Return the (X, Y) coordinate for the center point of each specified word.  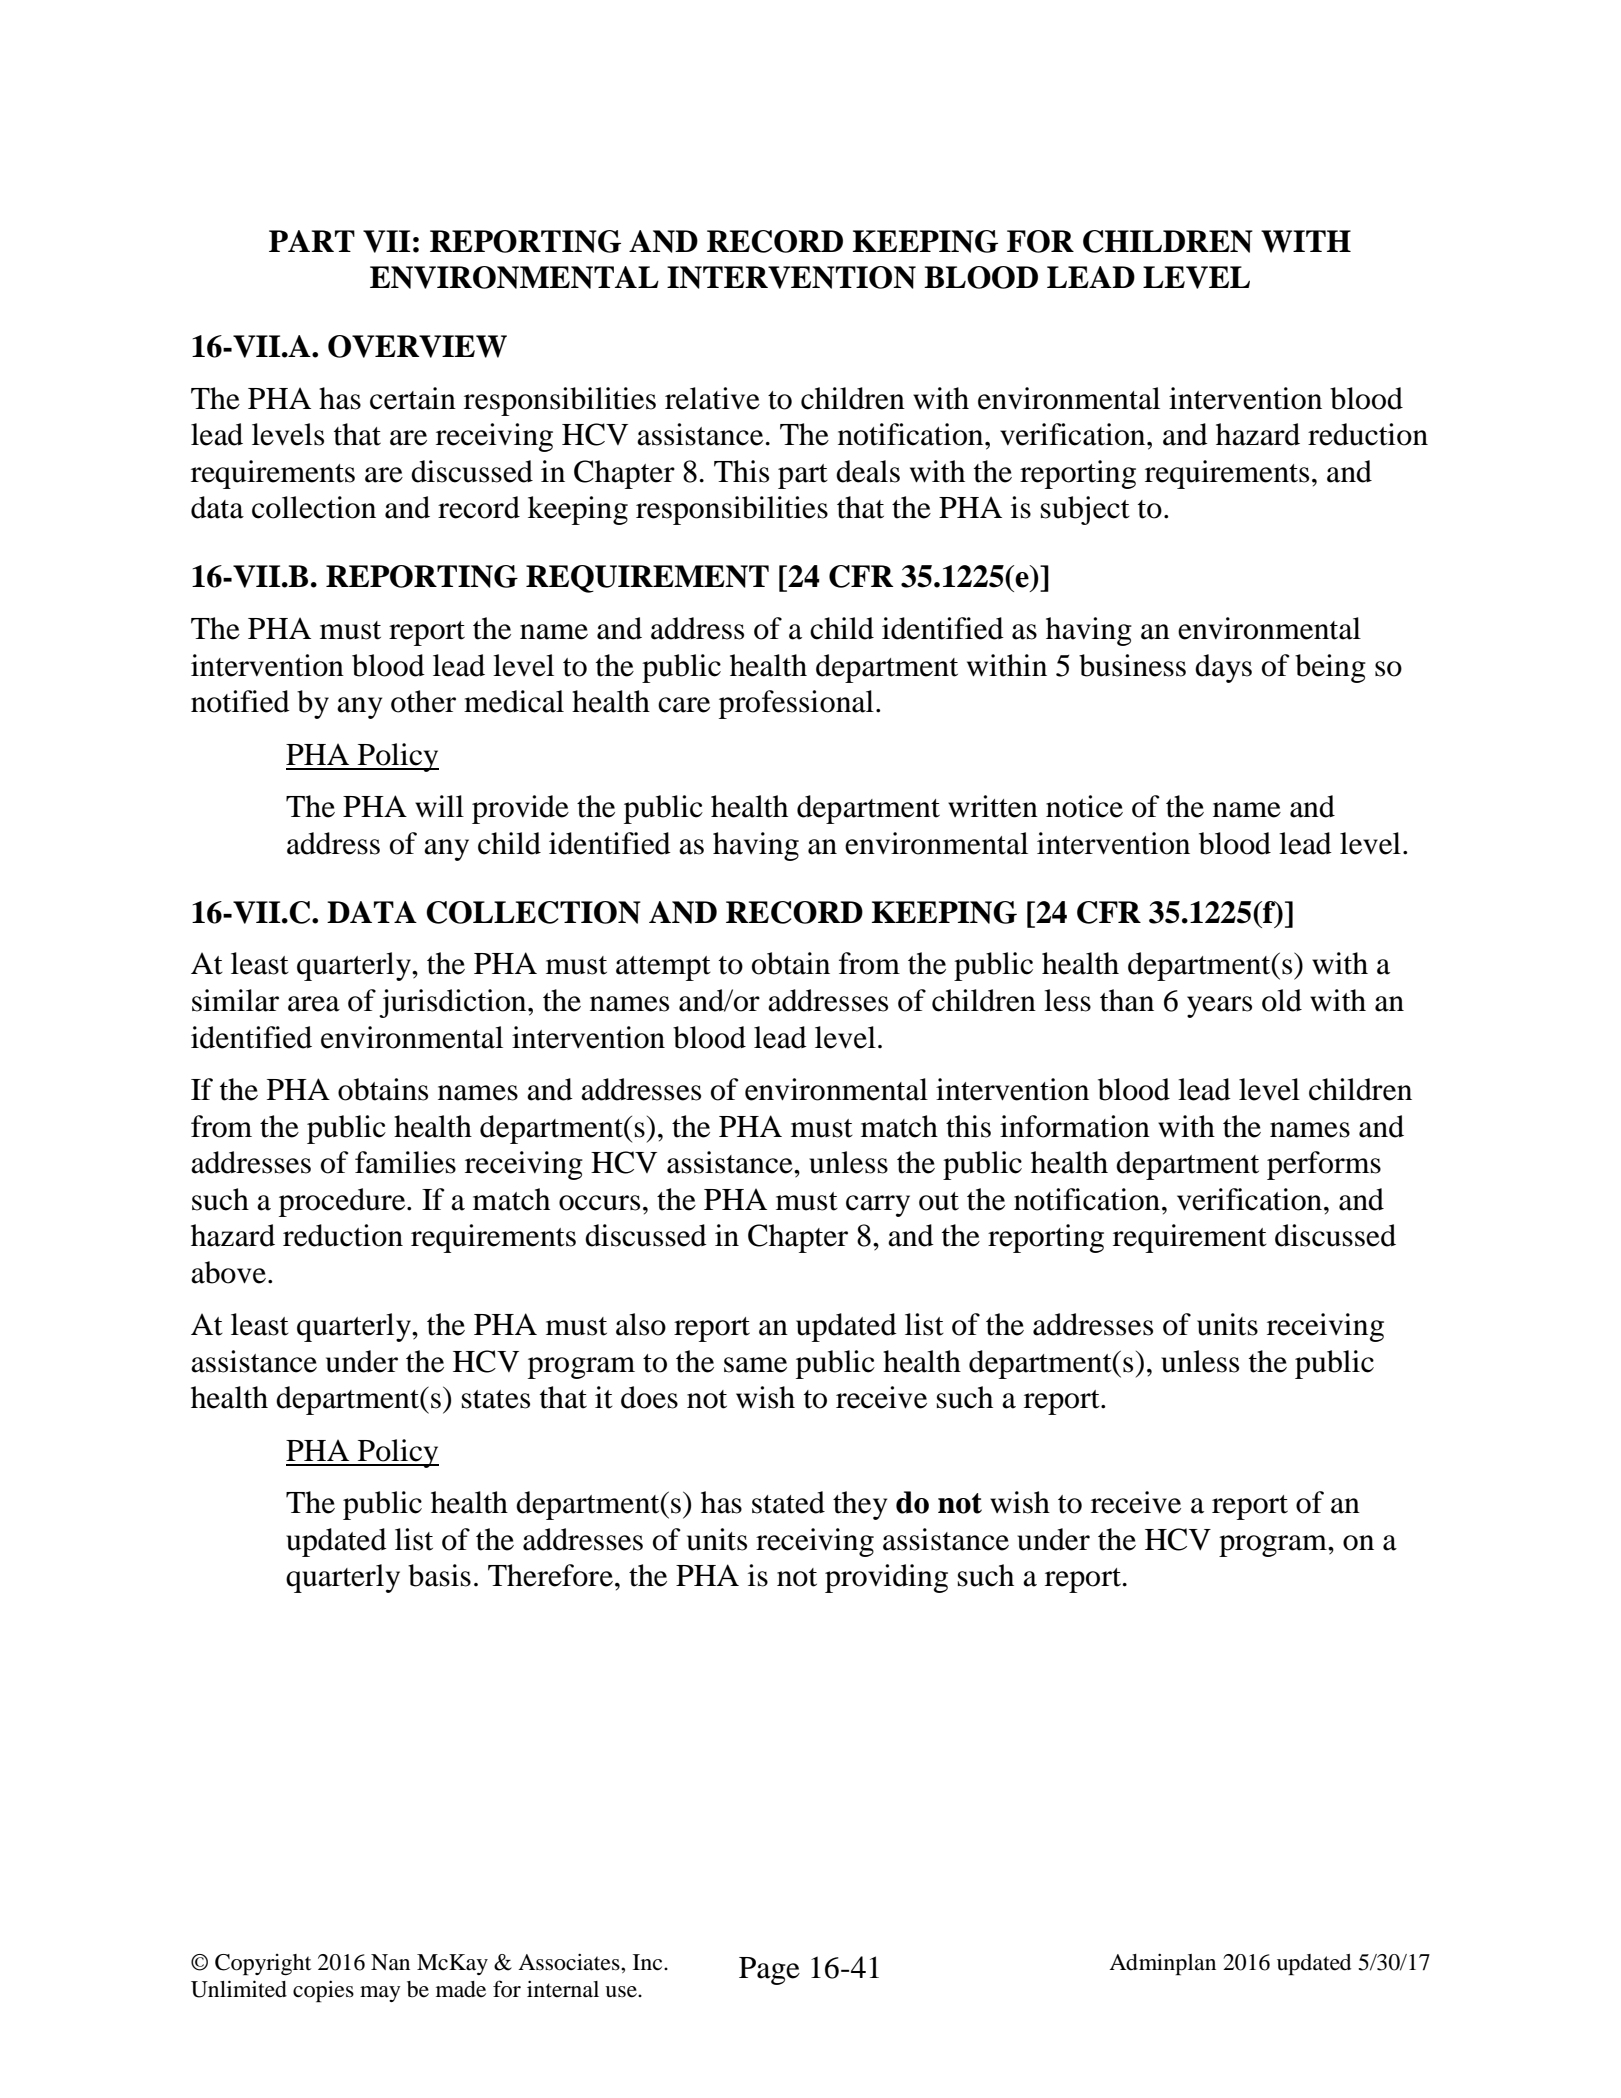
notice (1084, 806)
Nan (390, 1962)
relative (712, 398)
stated (788, 1502)
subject (1085, 510)
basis (439, 1575)
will (439, 806)
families (405, 1162)
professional (796, 704)
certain (413, 398)
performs (1324, 1165)
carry (878, 1206)
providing (886, 1578)
